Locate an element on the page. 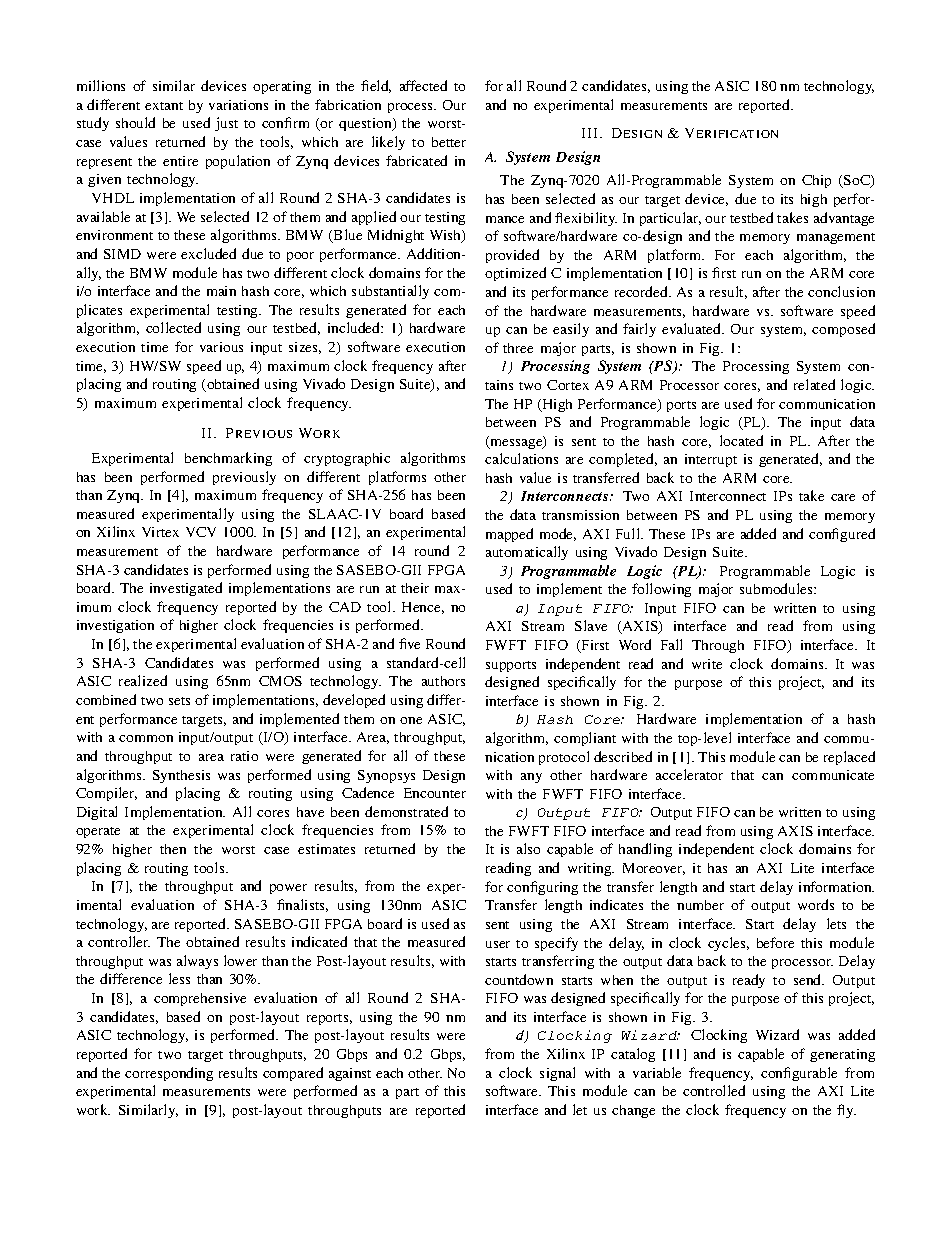 The image size is (952, 1233). various is located at coordinates (221, 347).
